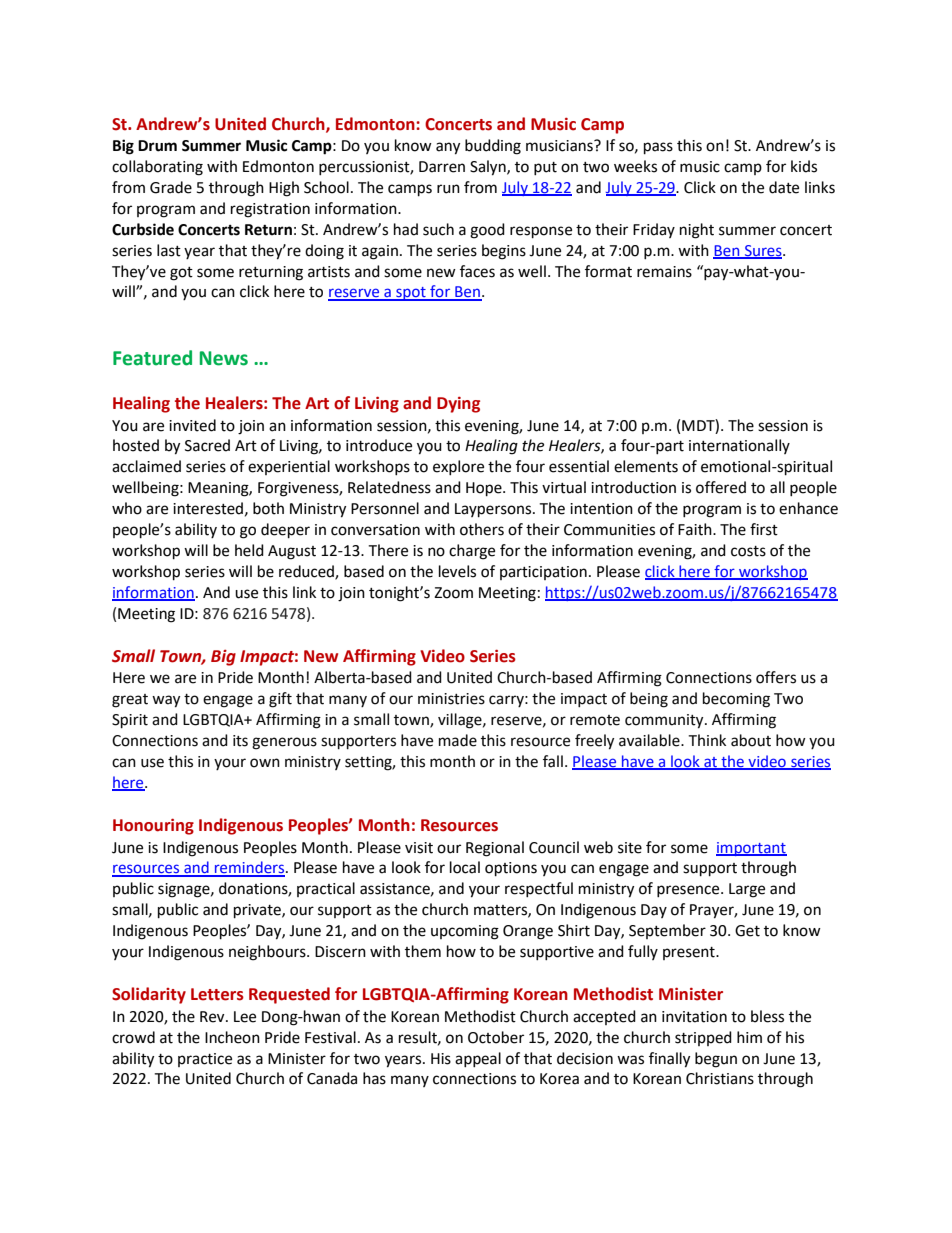 This image has width=952, height=1233. I want to click on practice, so click(205, 1060).
